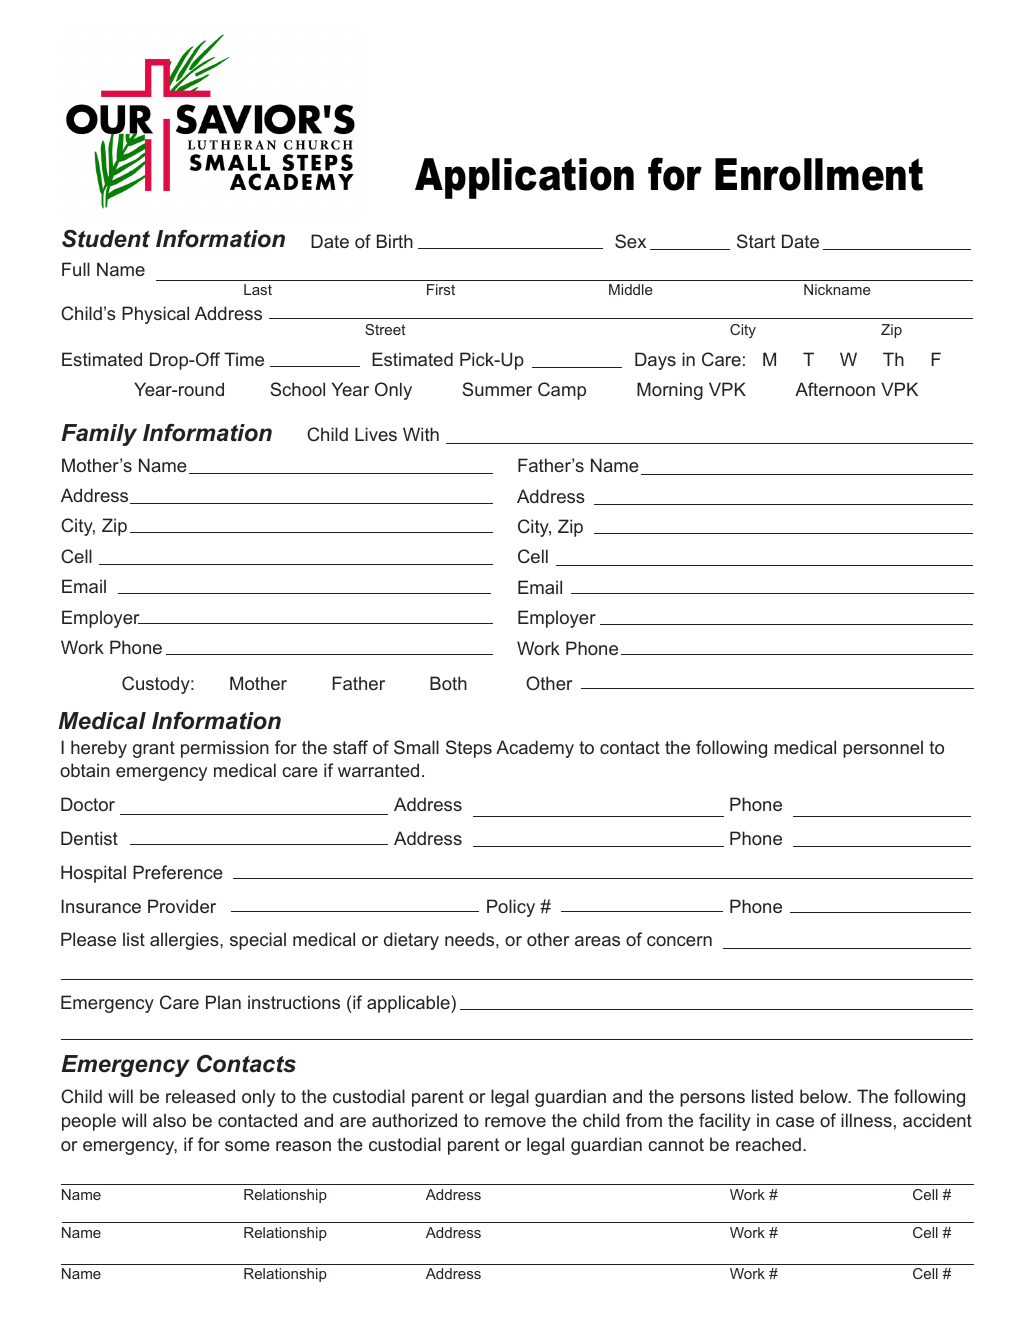 Image resolution: width=1034 pixels, height=1339 pixels. Describe the element at coordinates (497, 389) in the document. I see `Summer` at that location.
